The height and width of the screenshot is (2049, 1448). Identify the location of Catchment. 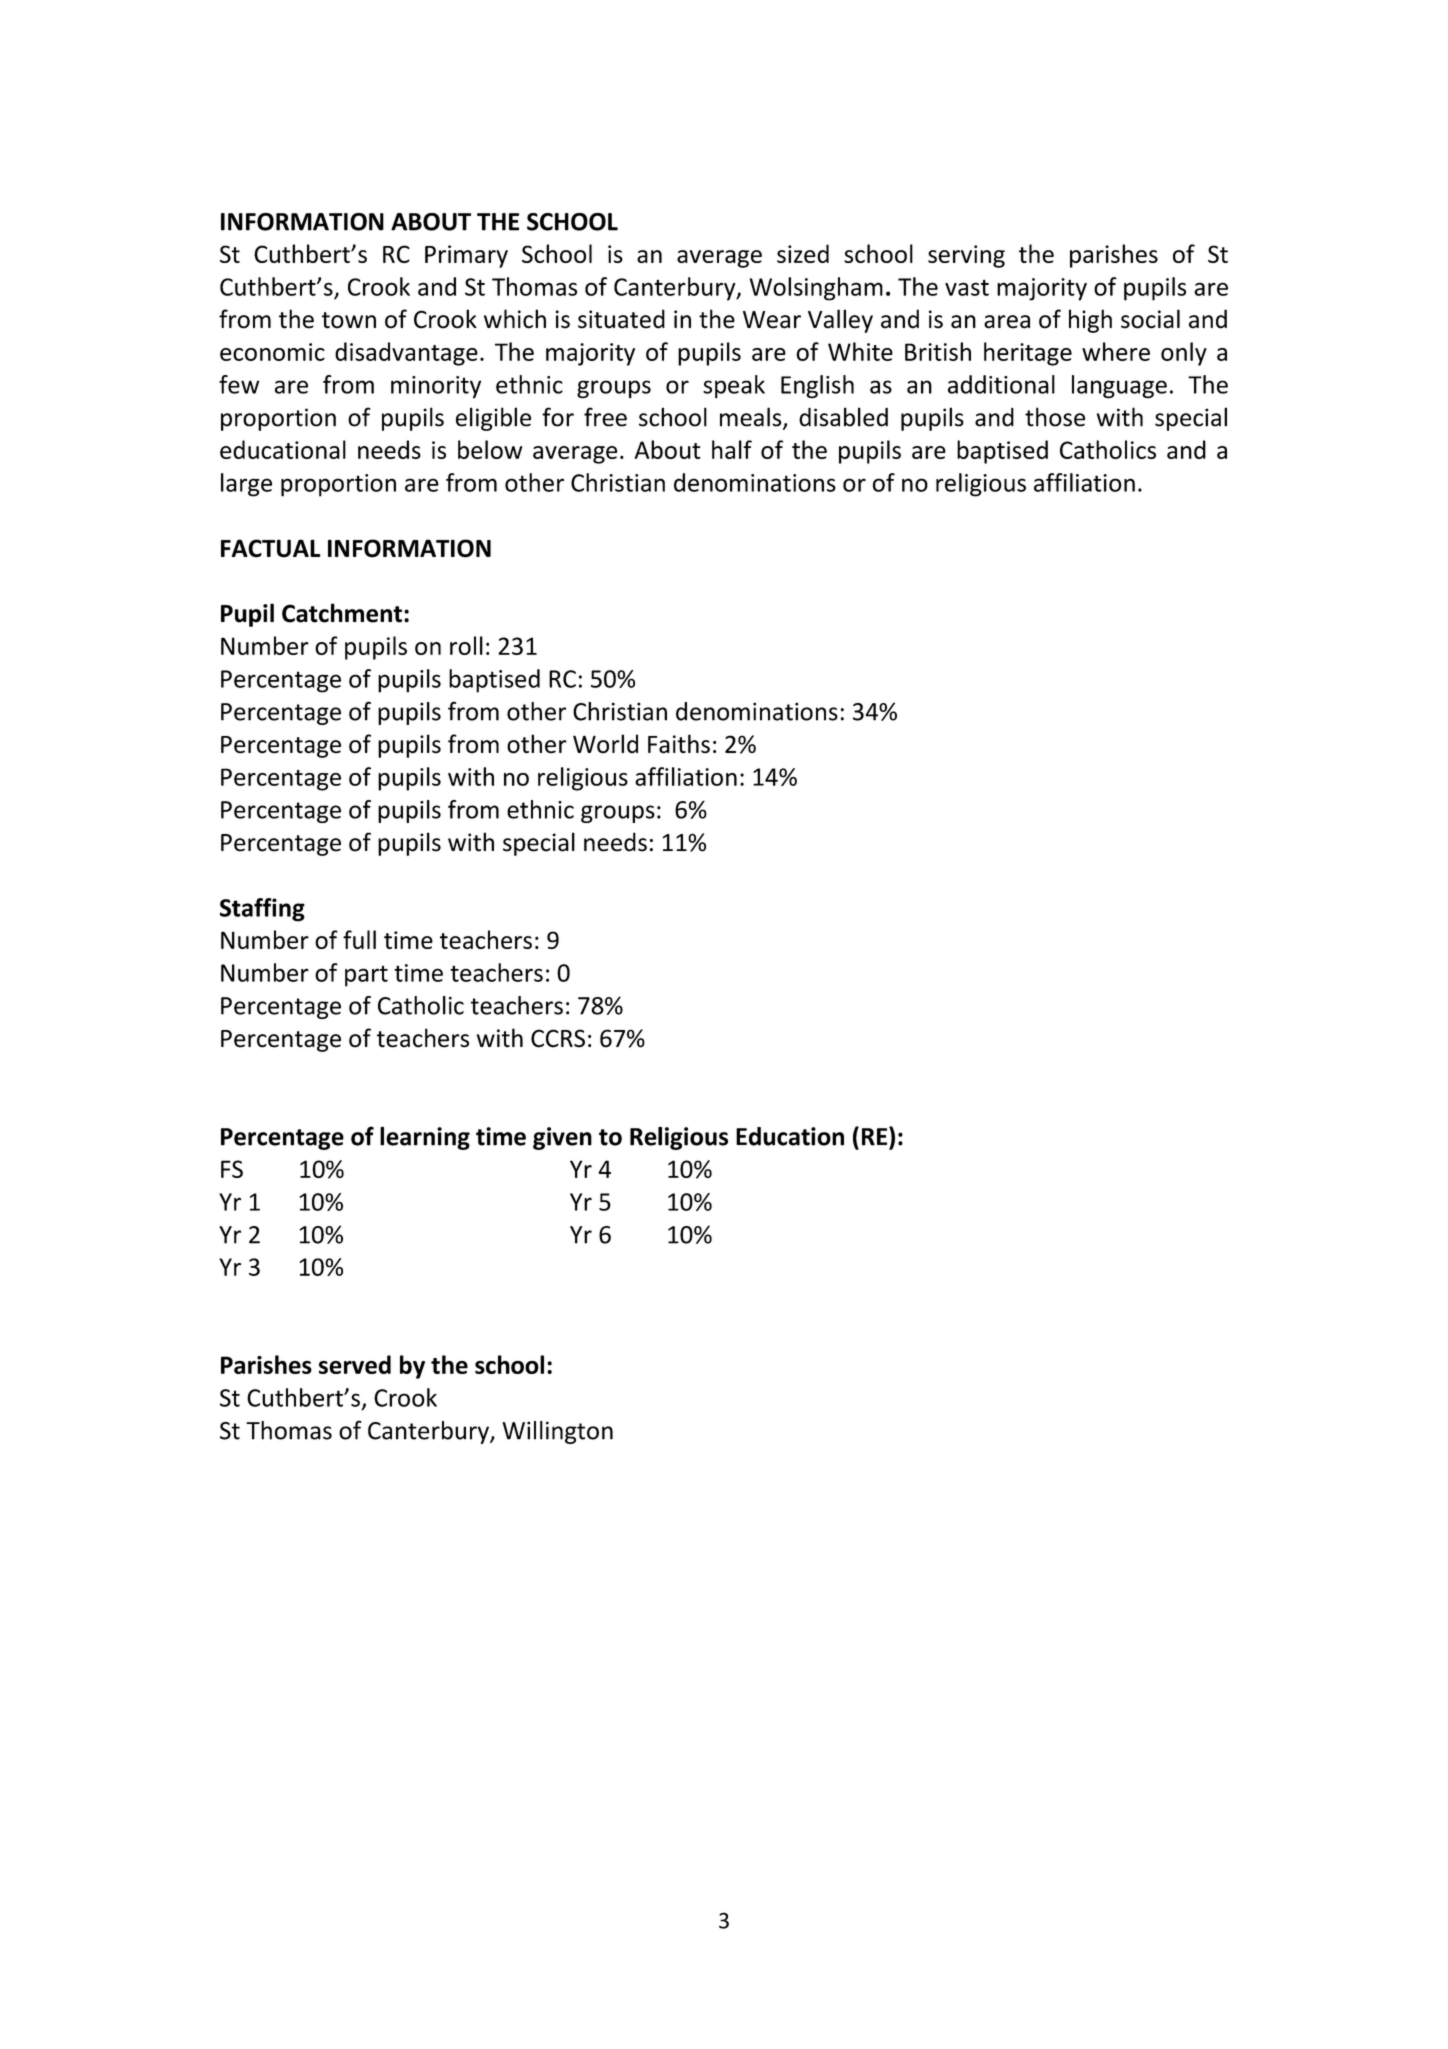
(342, 613).
